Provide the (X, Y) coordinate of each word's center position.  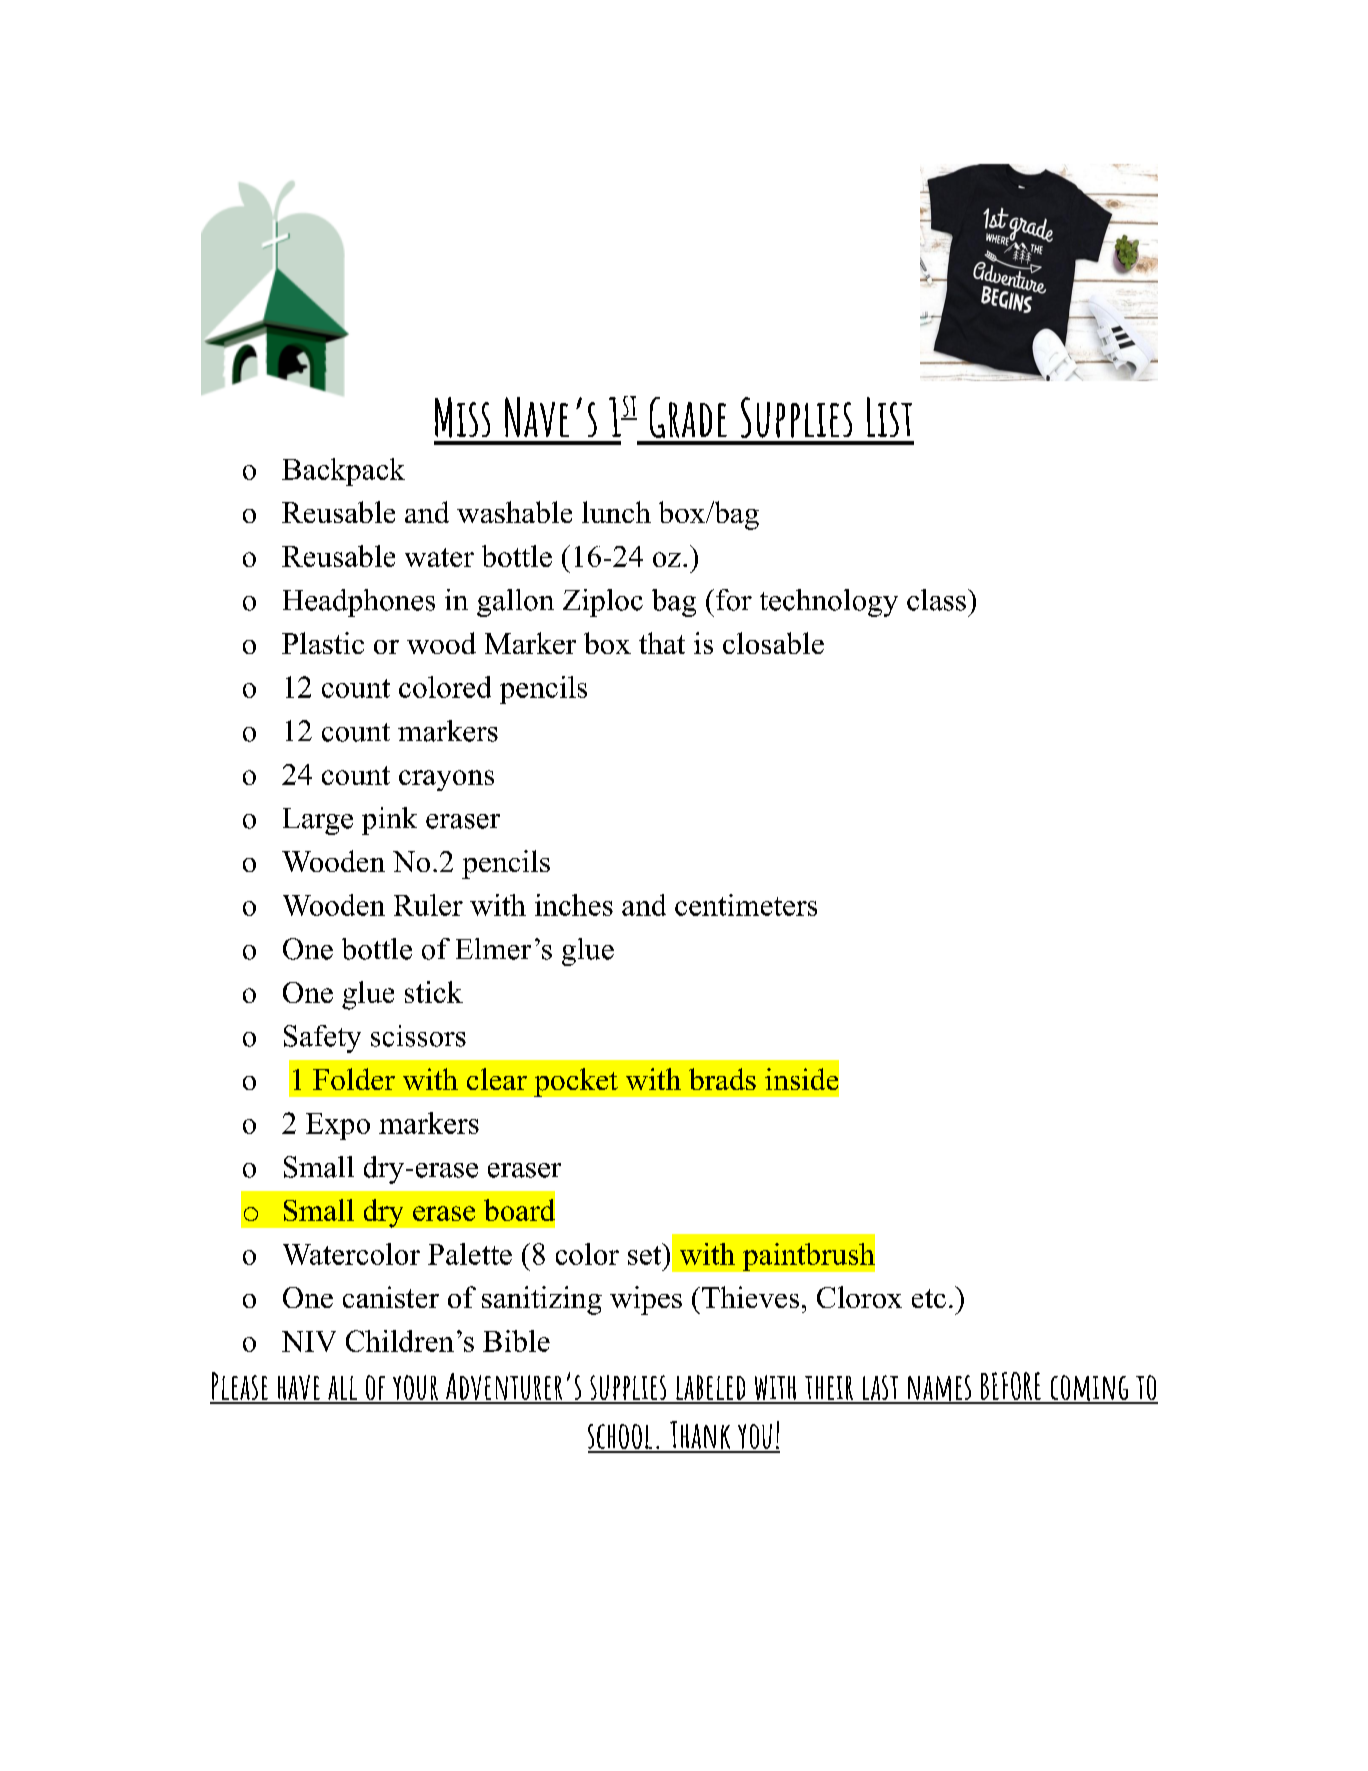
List (889, 417)
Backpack (343, 472)
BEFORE (1011, 1387)
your (415, 1389)
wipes (646, 1300)
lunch (616, 512)
